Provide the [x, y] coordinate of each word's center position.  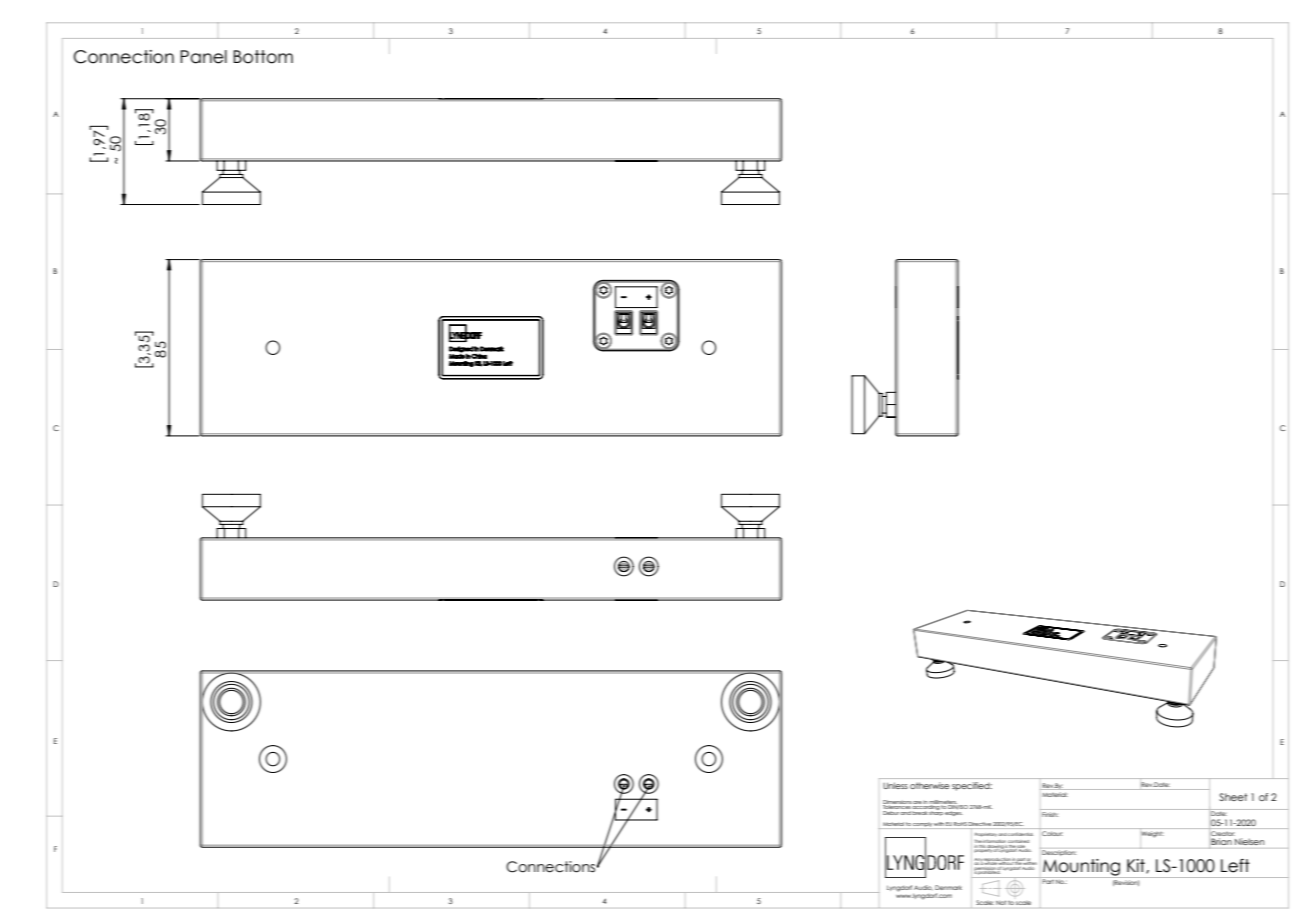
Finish [1049, 813]
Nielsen [1249, 841]
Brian [1222, 841]
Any [978, 861]
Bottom [263, 57]
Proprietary [986, 834]
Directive [979, 824]
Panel [203, 57]
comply [922, 825]
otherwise [929, 785]
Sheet [1233, 797]
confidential [1020, 834]
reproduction [998, 861]
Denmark [948, 887]
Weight [1152, 833]
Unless [895, 785]
